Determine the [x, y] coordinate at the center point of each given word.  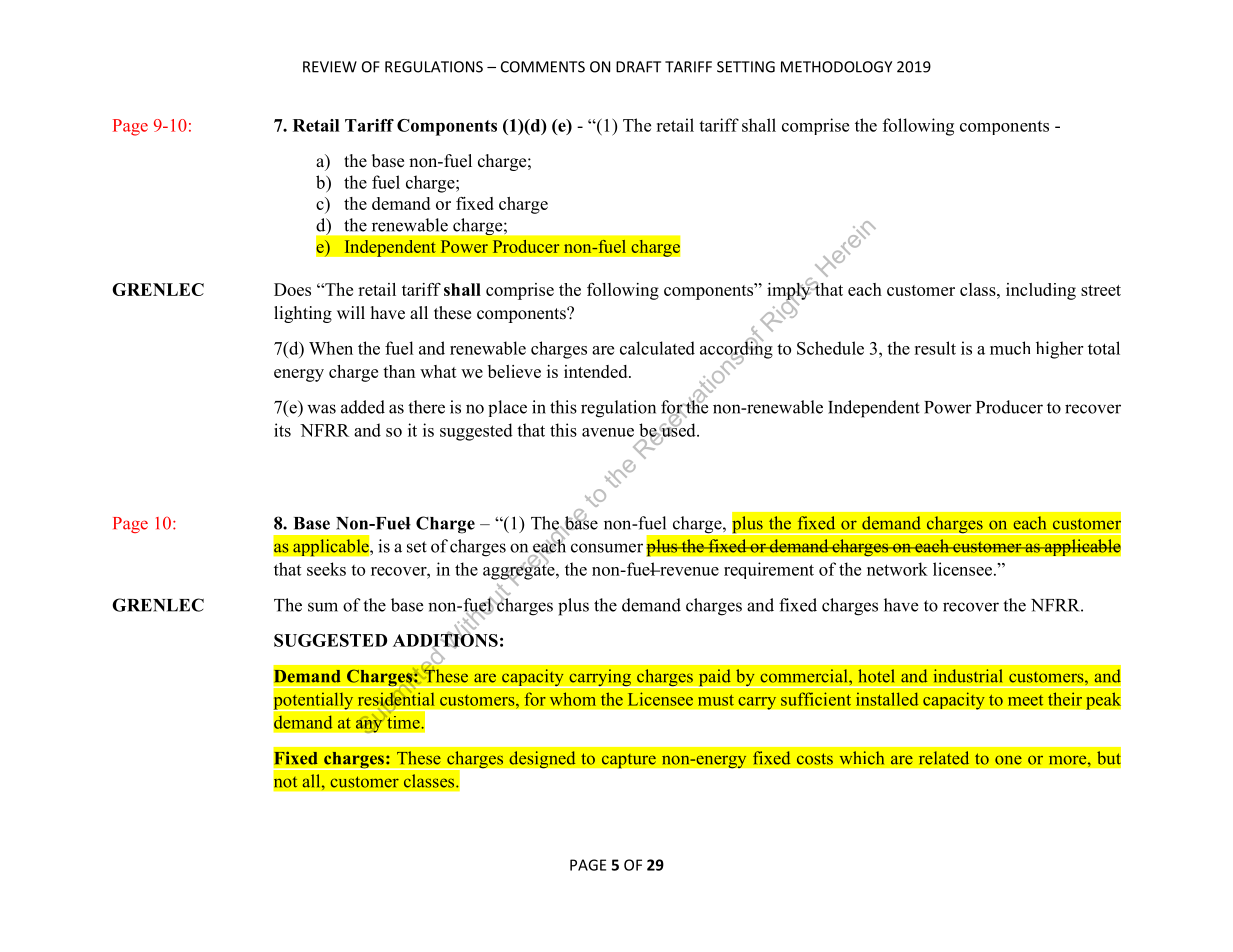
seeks [326, 569]
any [370, 725]
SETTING [746, 67]
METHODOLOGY [836, 67]
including [1041, 291]
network [897, 569]
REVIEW [330, 67]
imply [790, 291]
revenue [688, 571]
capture [628, 760]
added [363, 407]
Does [292, 289]
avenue [608, 432]
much [1010, 348]
